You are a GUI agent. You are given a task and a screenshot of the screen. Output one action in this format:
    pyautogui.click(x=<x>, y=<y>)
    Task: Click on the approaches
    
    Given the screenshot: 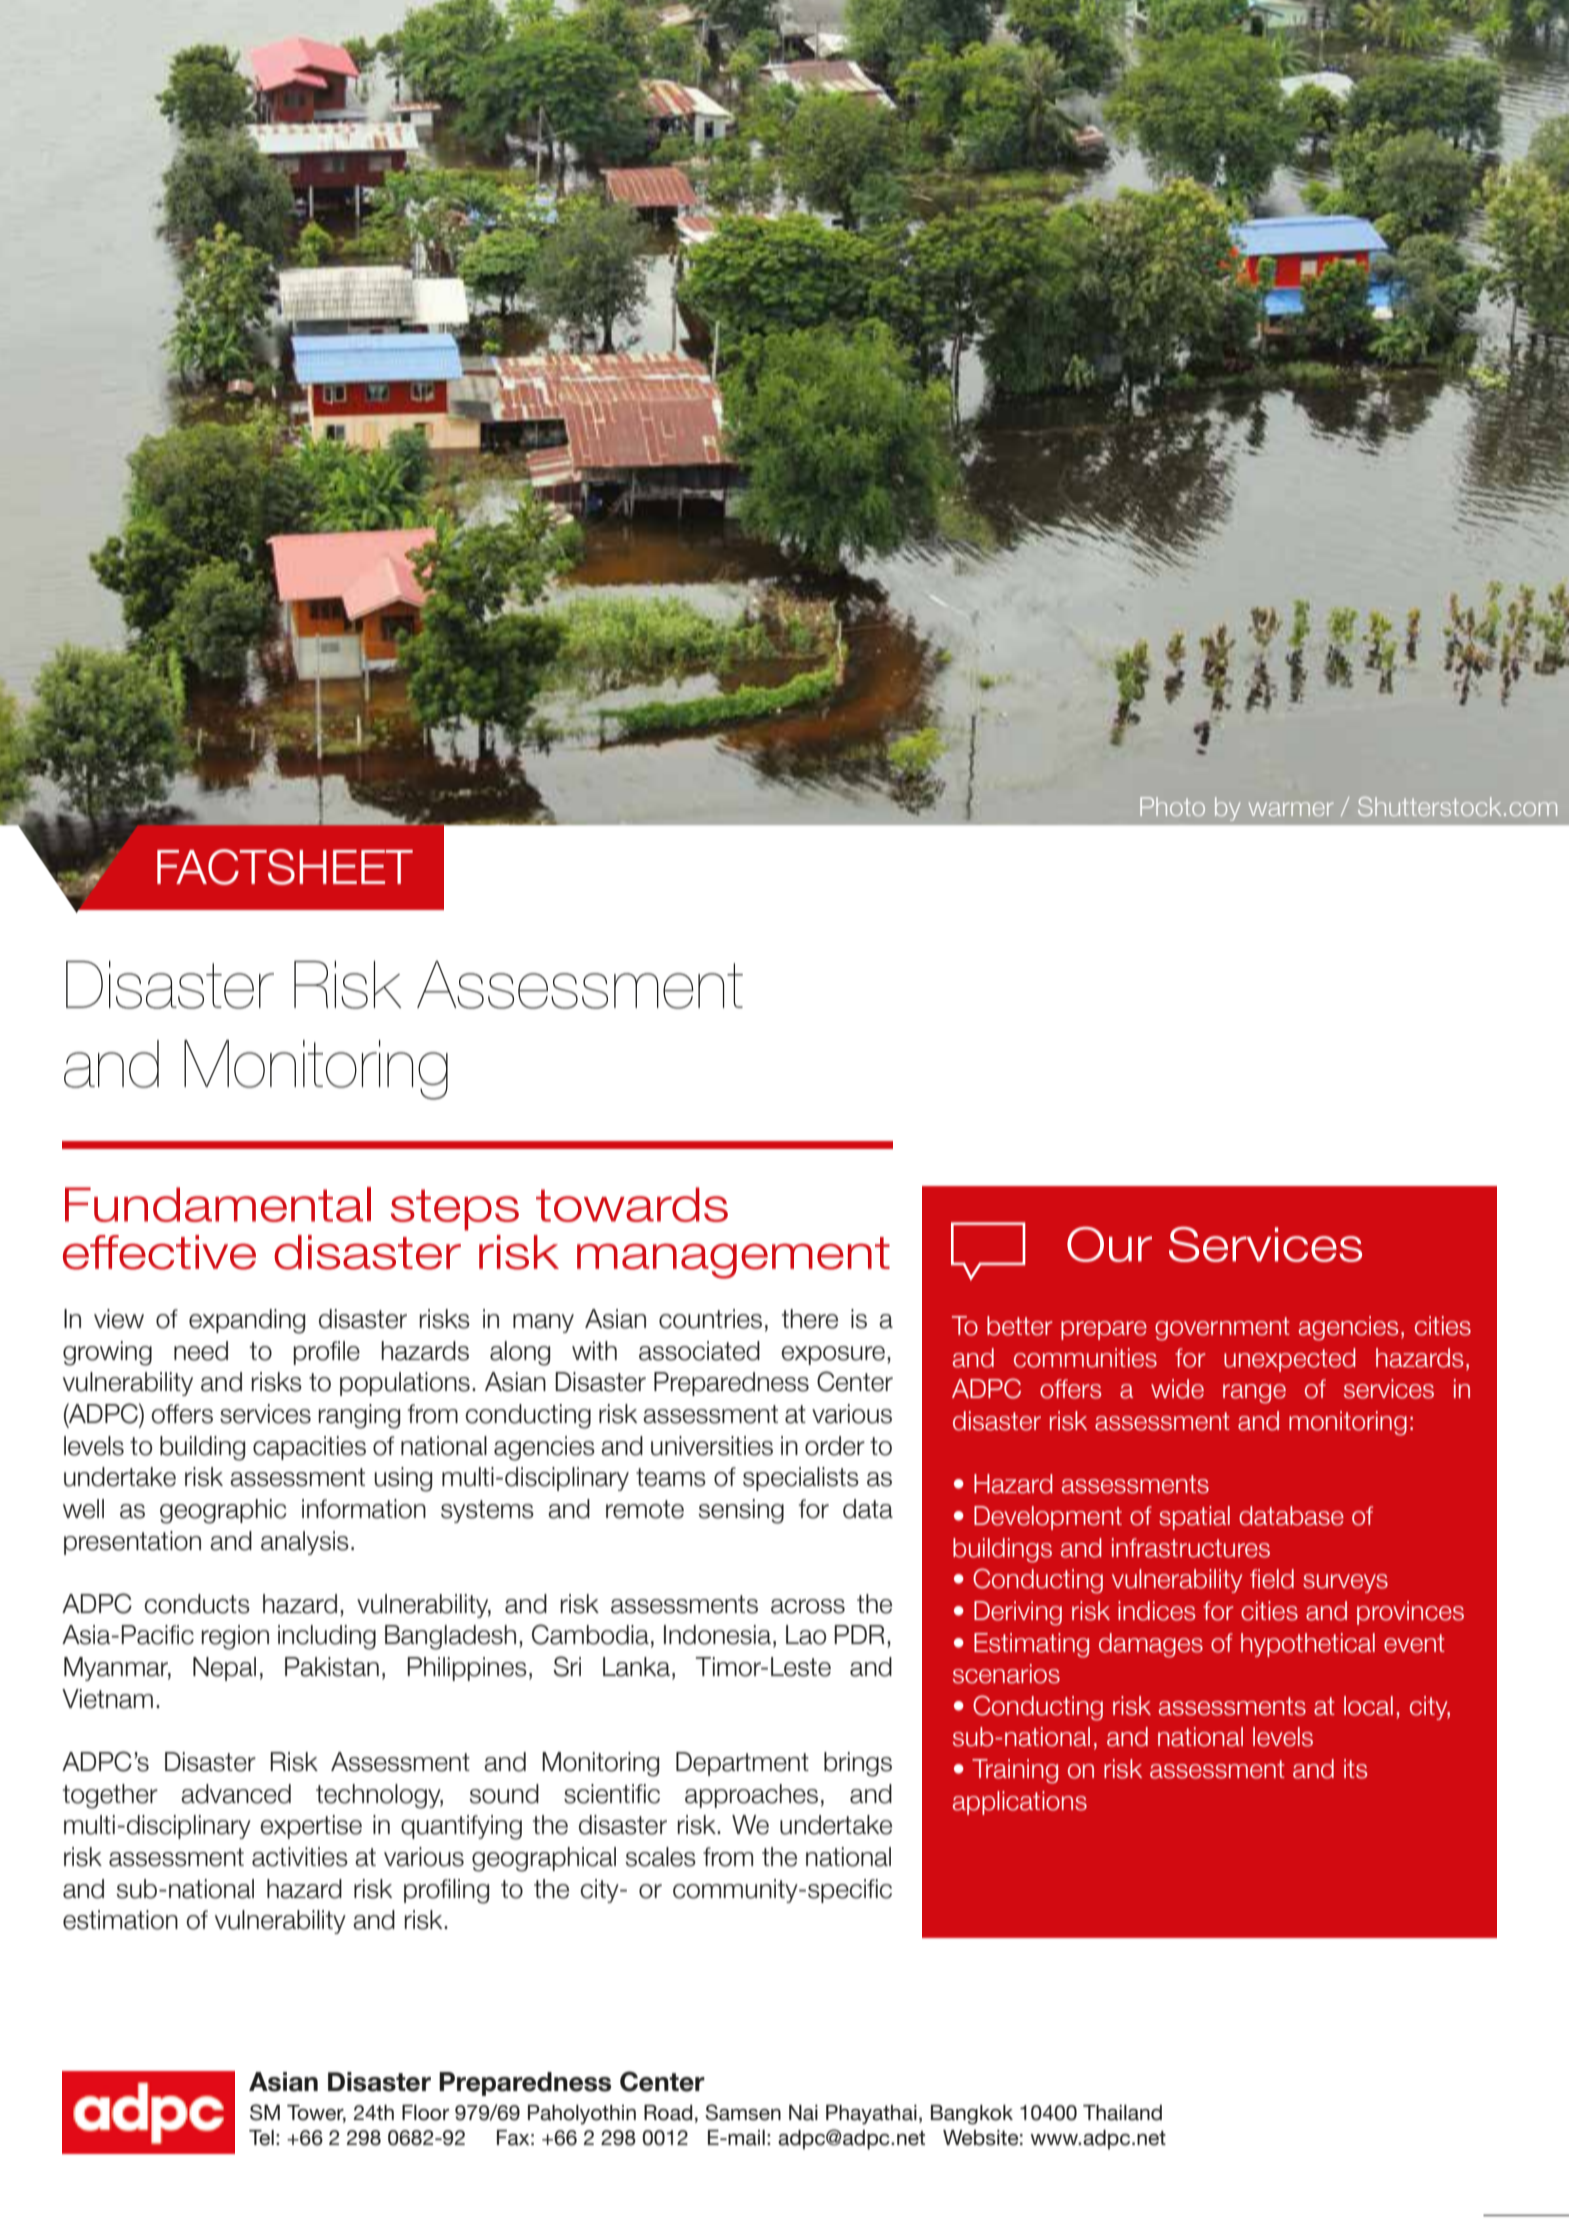 What is the action you would take?
    pyautogui.click(x=751, y=1796)
